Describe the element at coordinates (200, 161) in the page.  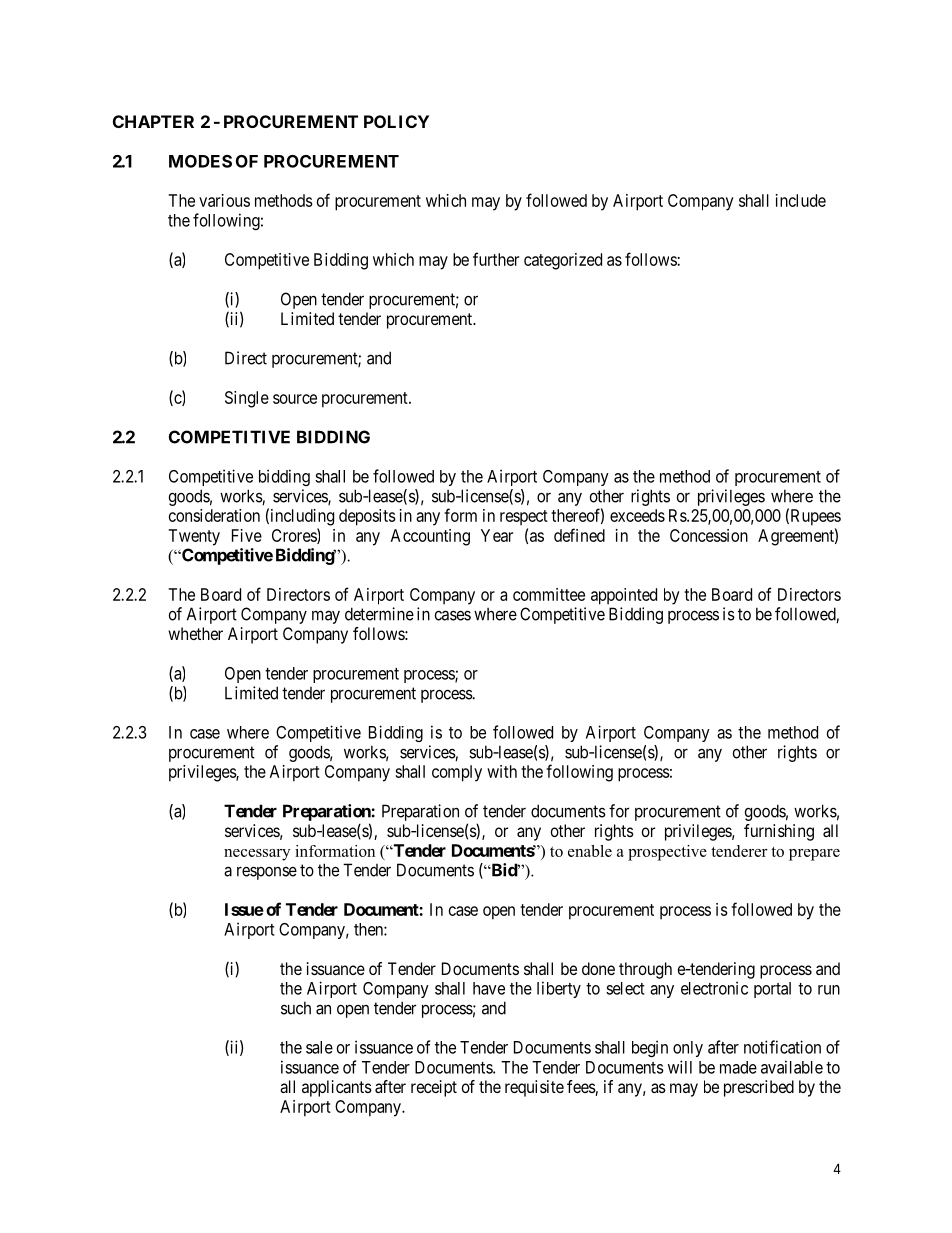
I see `MODES` at that location.
